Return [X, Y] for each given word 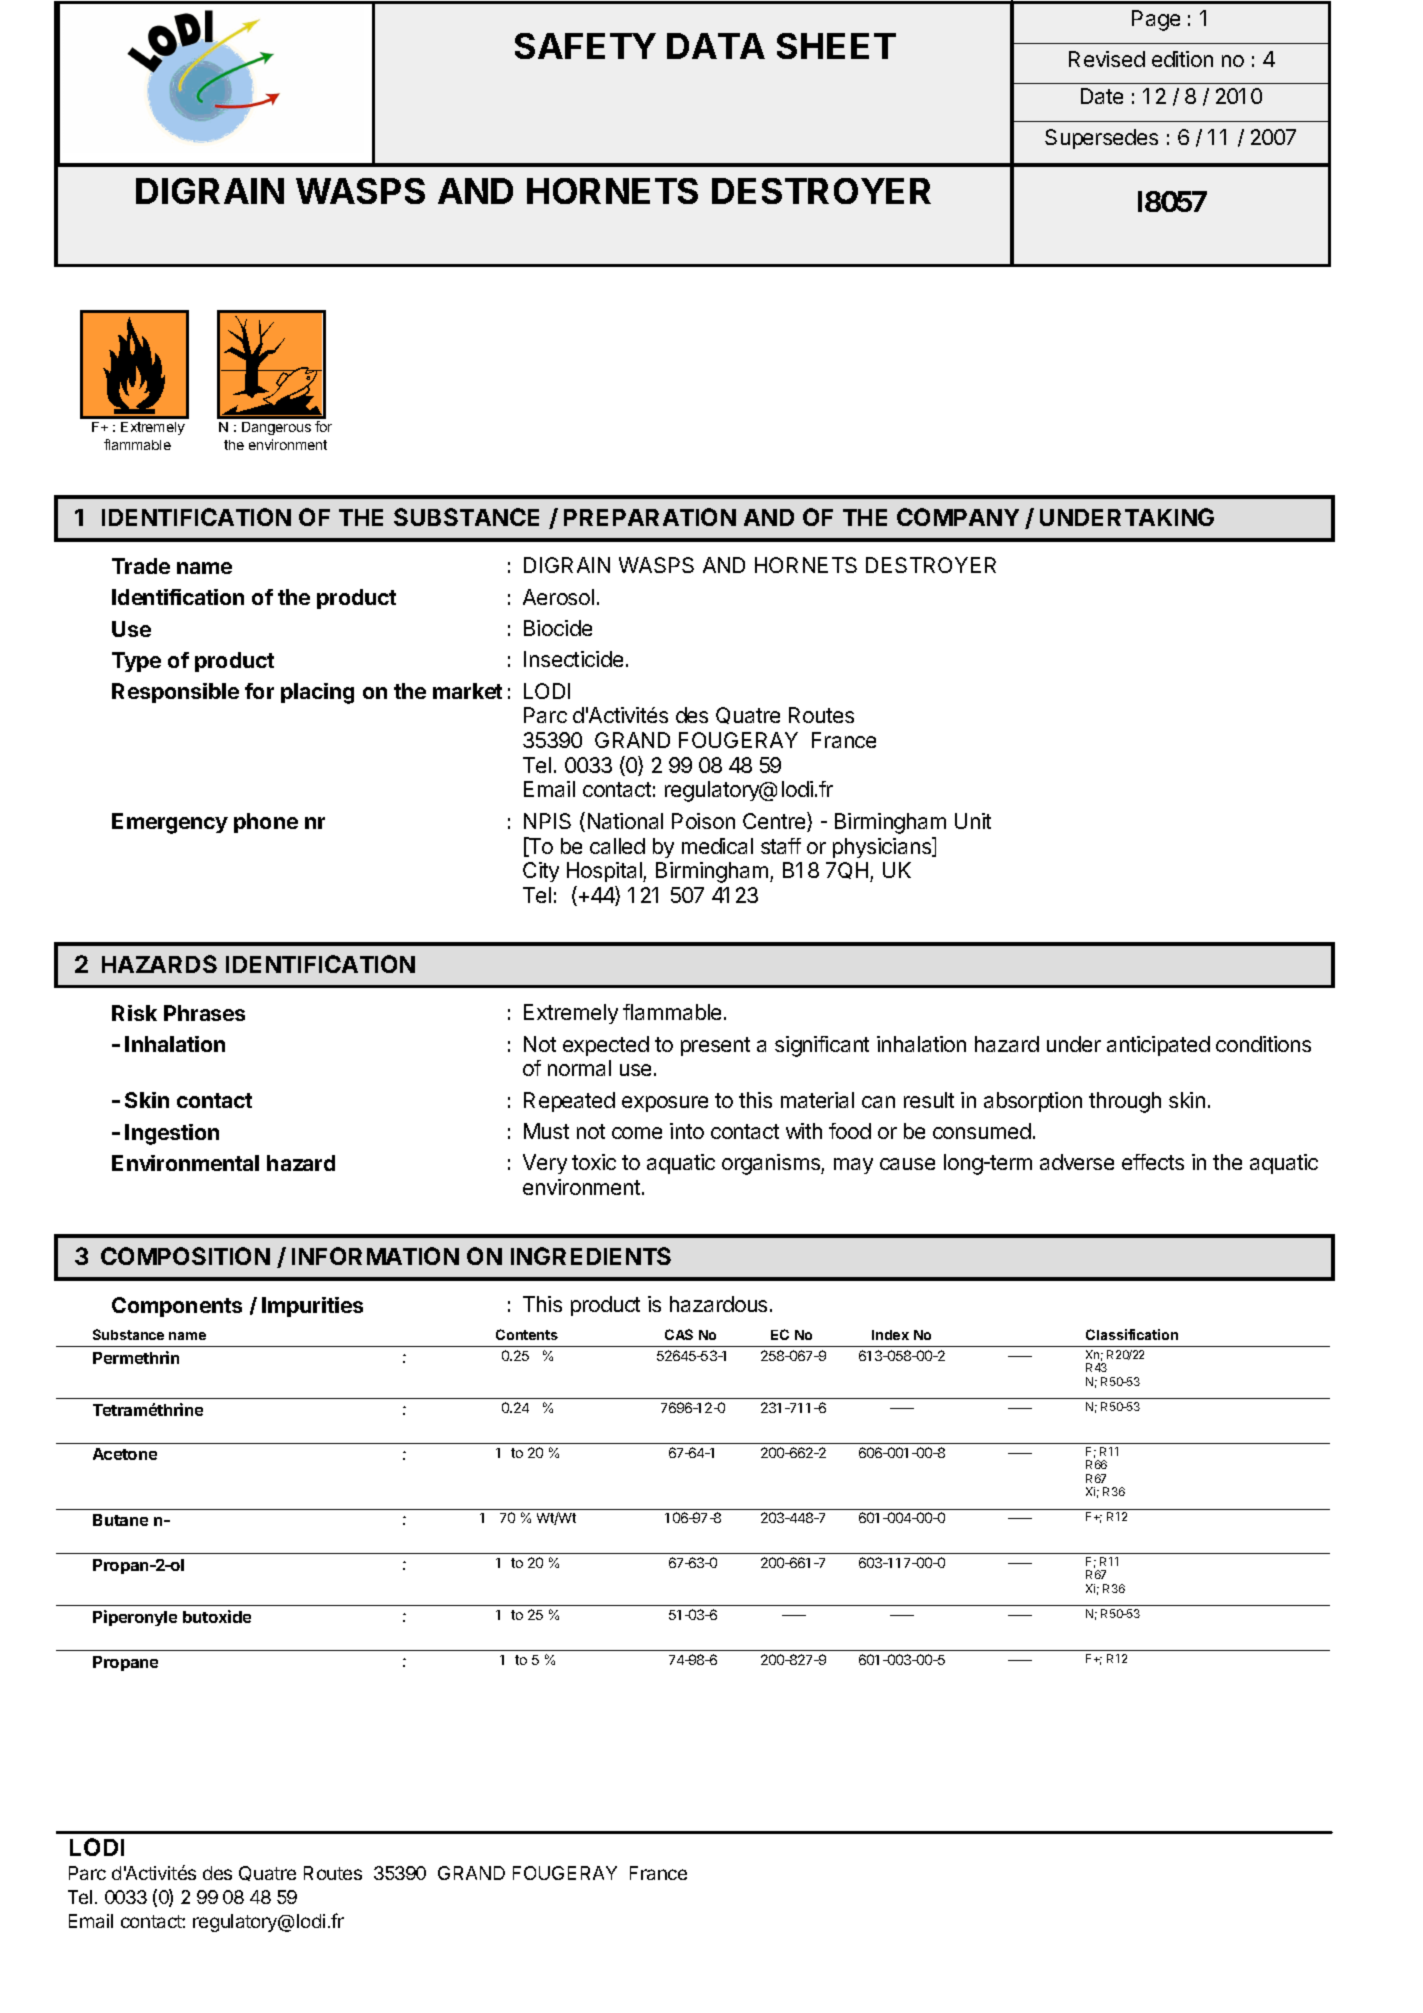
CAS [679, 1334]
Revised [1107, 59]
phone [266, 823]
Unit [973, 821]
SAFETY [585, 46]
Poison [703, 821]
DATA [716, 46]
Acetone [125, 1454]
